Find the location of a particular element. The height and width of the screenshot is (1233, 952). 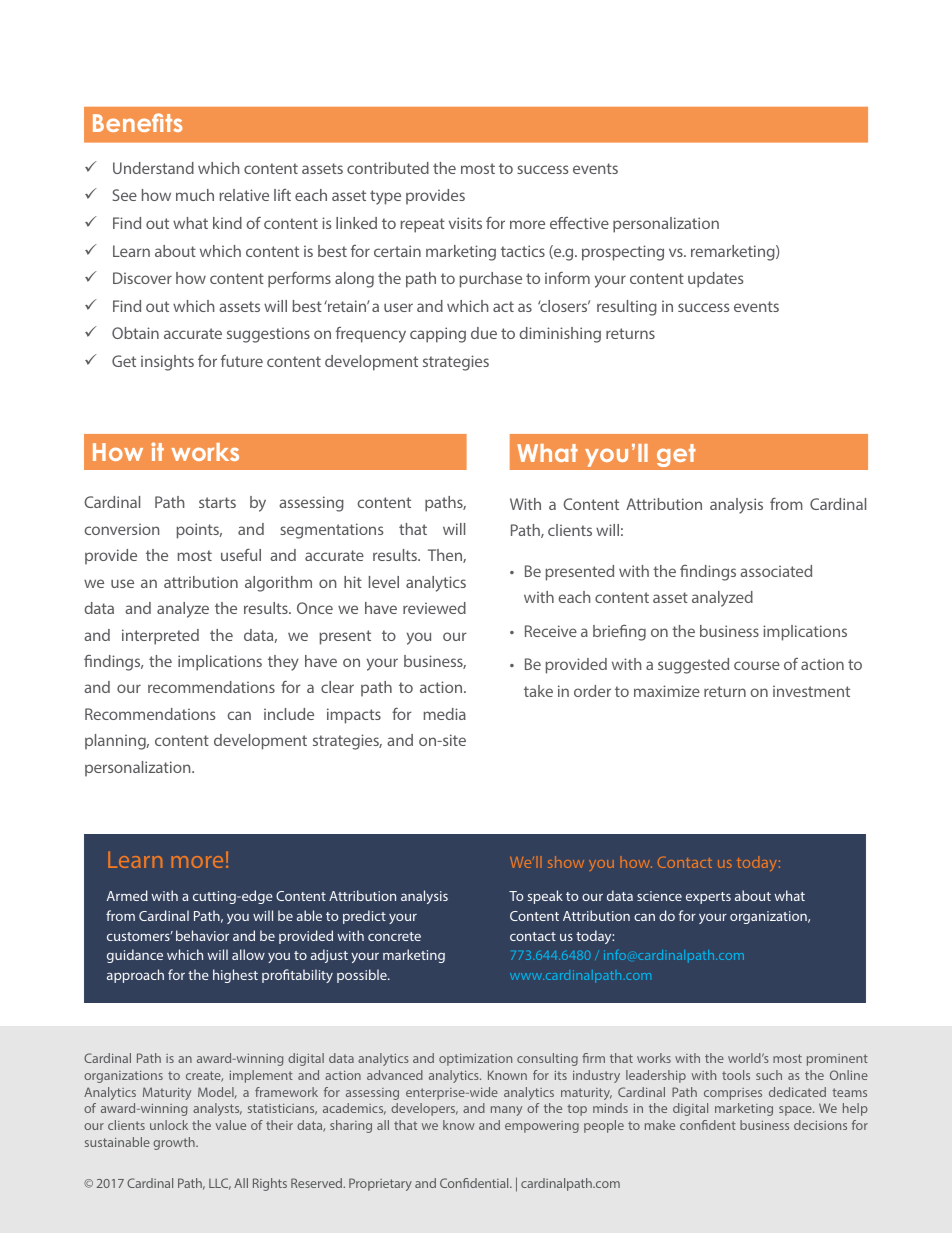

many is located at coordinates (506, 1111).
